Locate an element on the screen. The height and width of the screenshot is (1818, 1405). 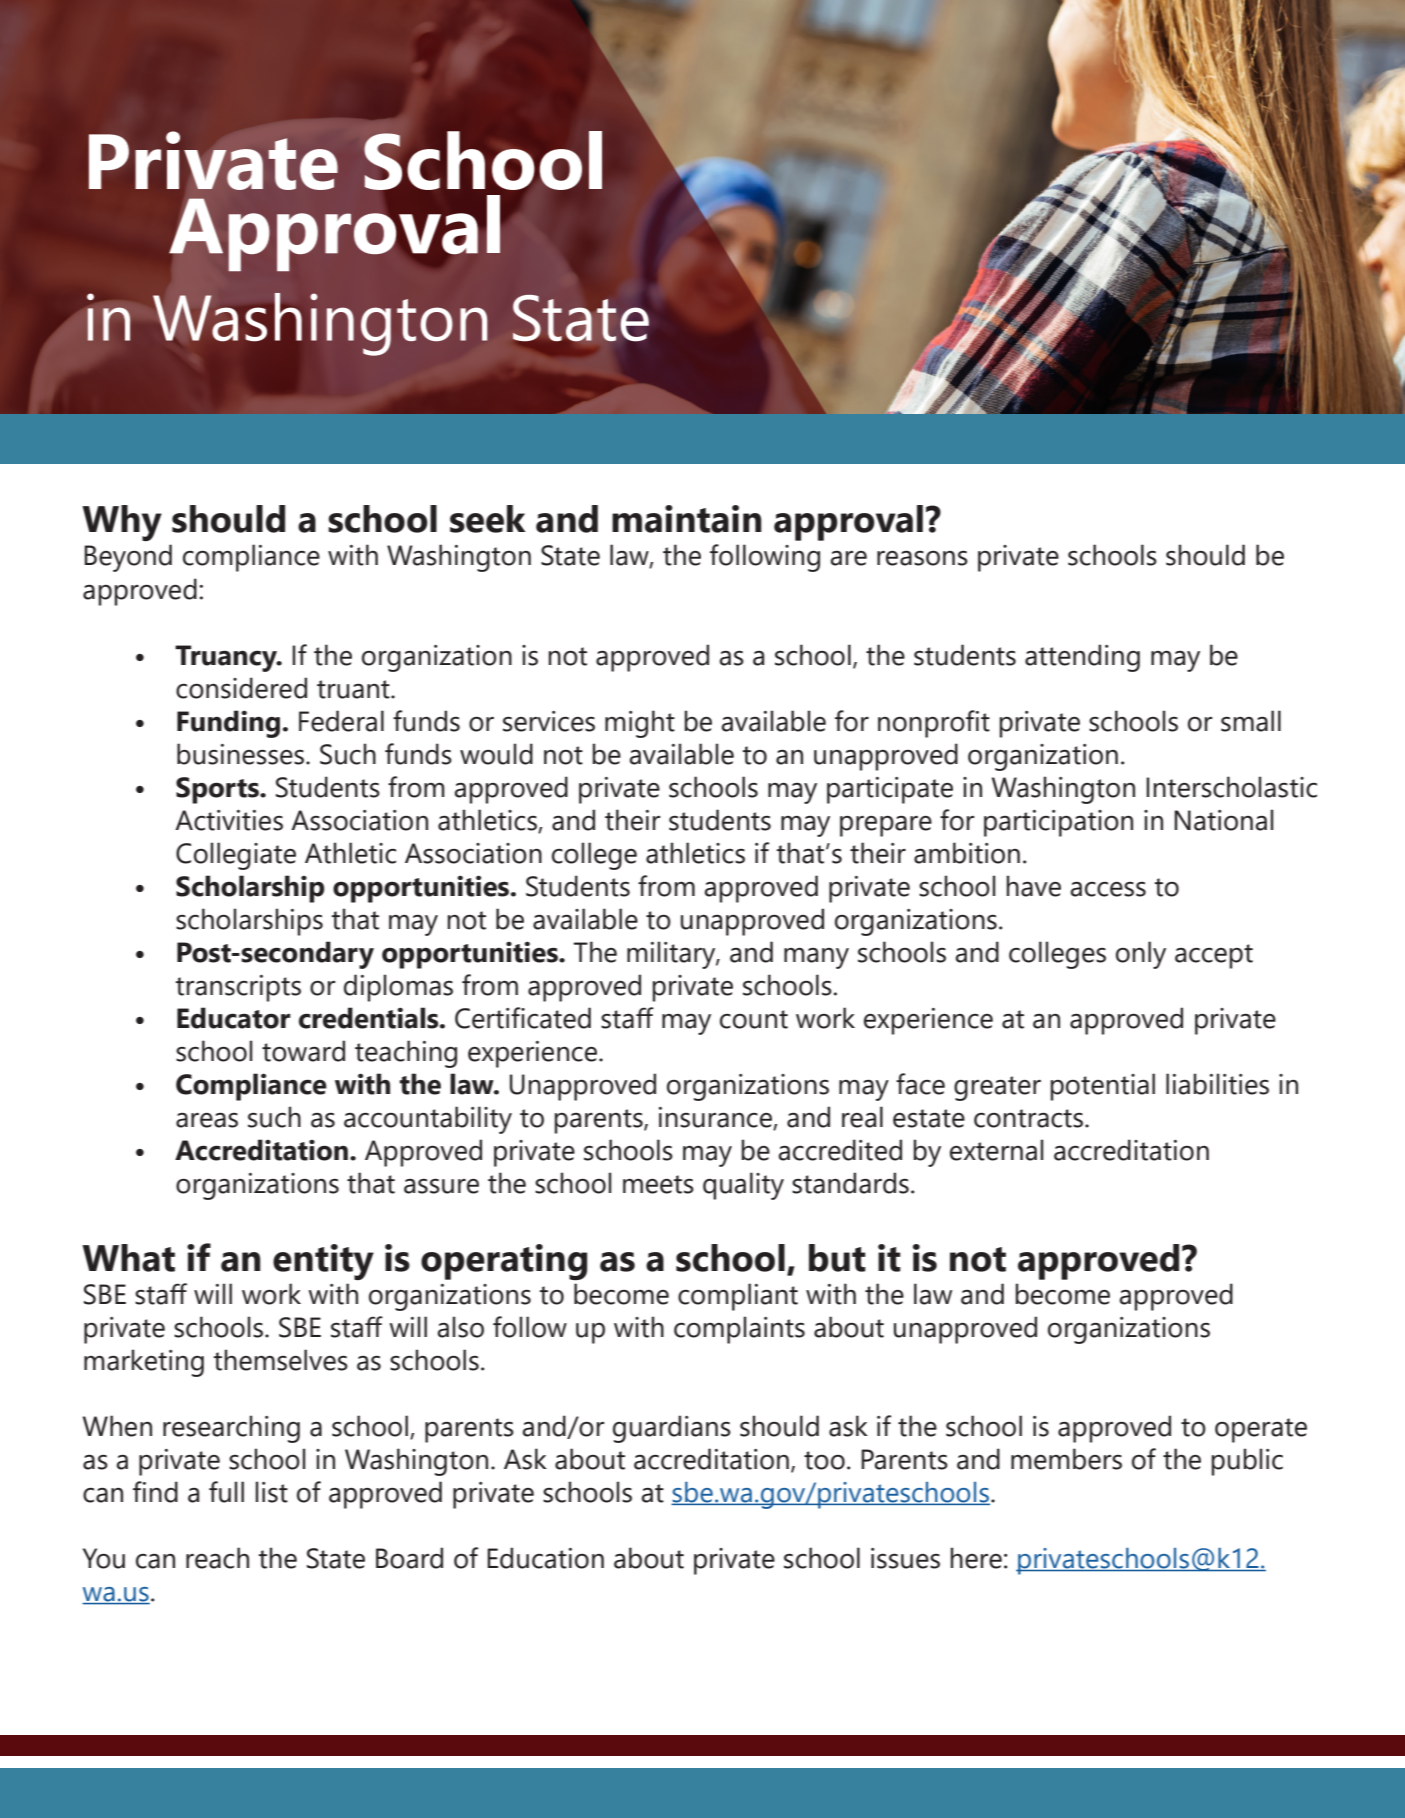
maintain is located at coordinates (687, 519).
